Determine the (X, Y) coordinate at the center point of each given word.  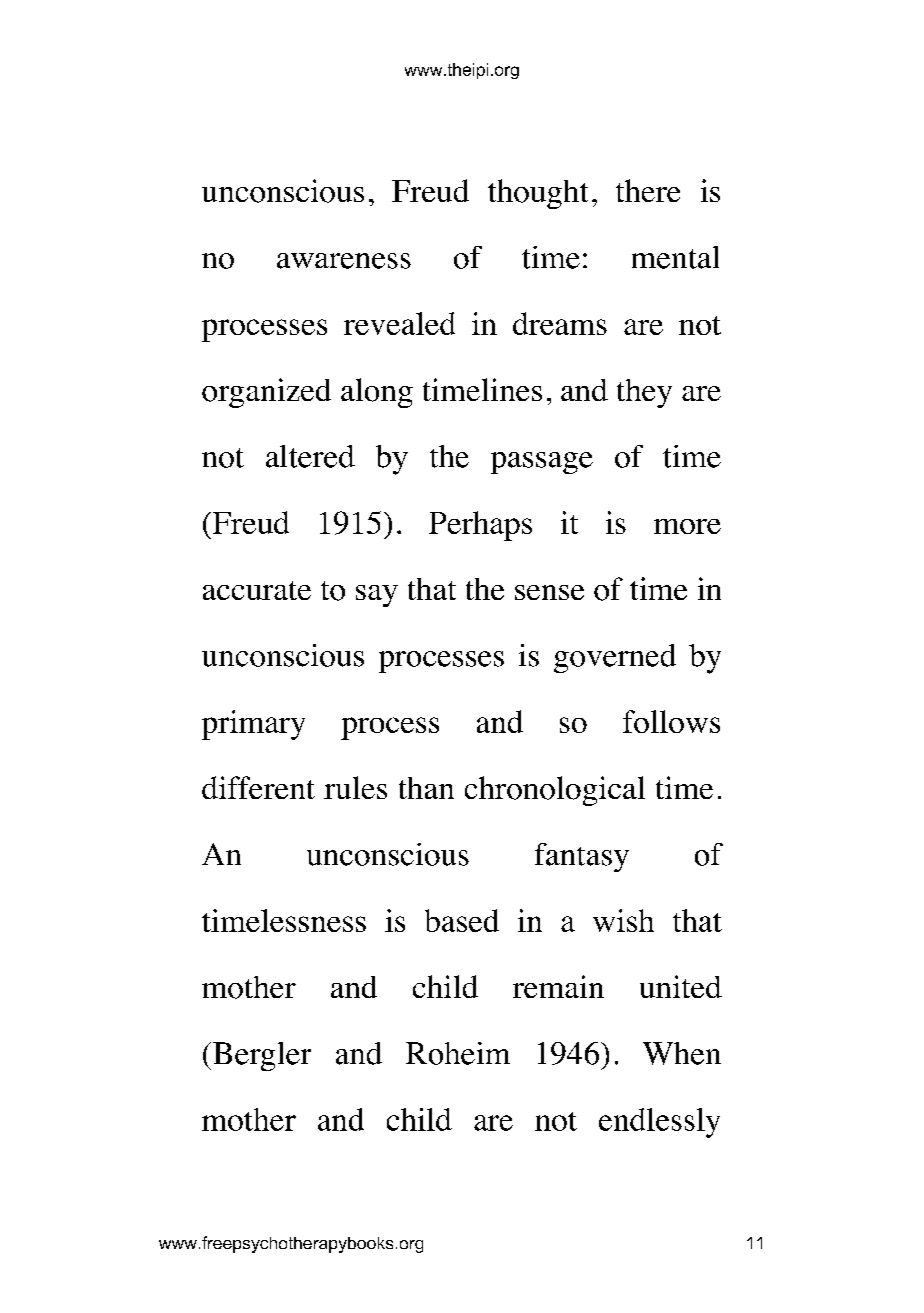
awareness (344, 261)
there (648, 190)
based (462, 920)
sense (549, 592)
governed (615, 658)
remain (558, 986)
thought (538, 194)
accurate (257, 590)
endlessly (659, 1123)
